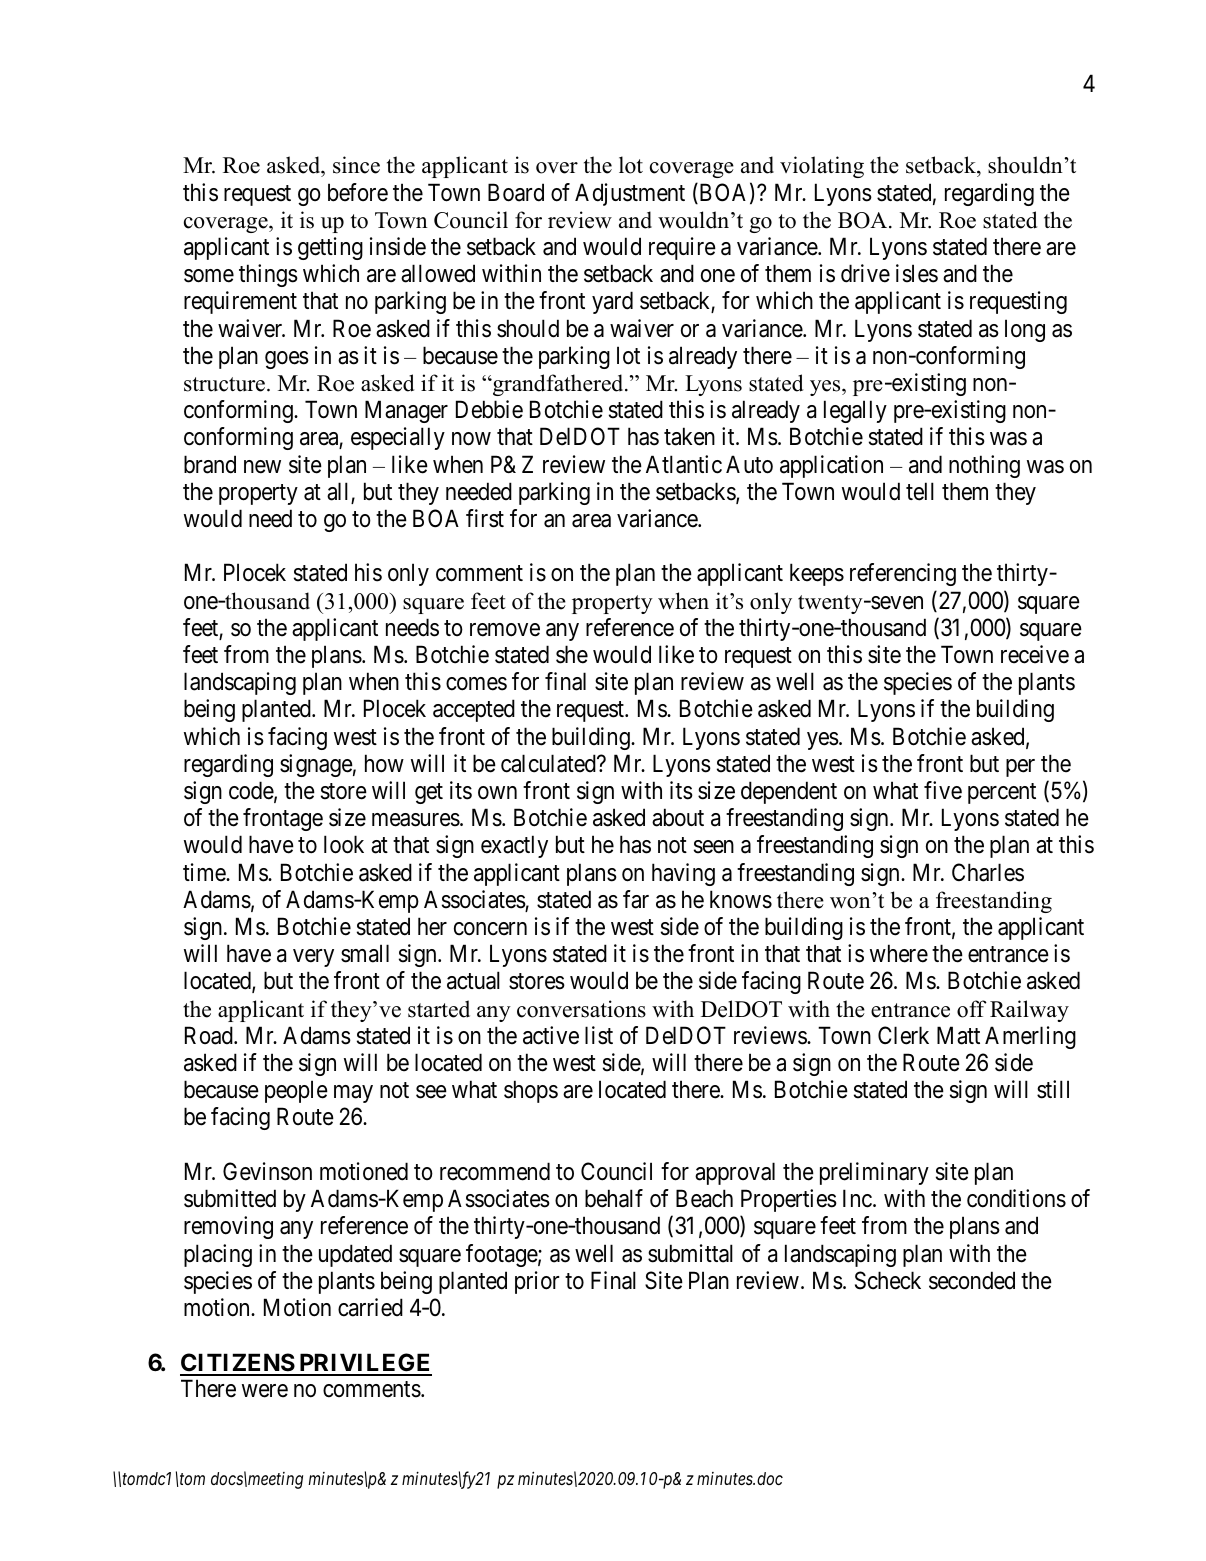 The image size is (1206, 1561). Describe the element at coordinates (899, 953) in the image. I see `where` at that location.
